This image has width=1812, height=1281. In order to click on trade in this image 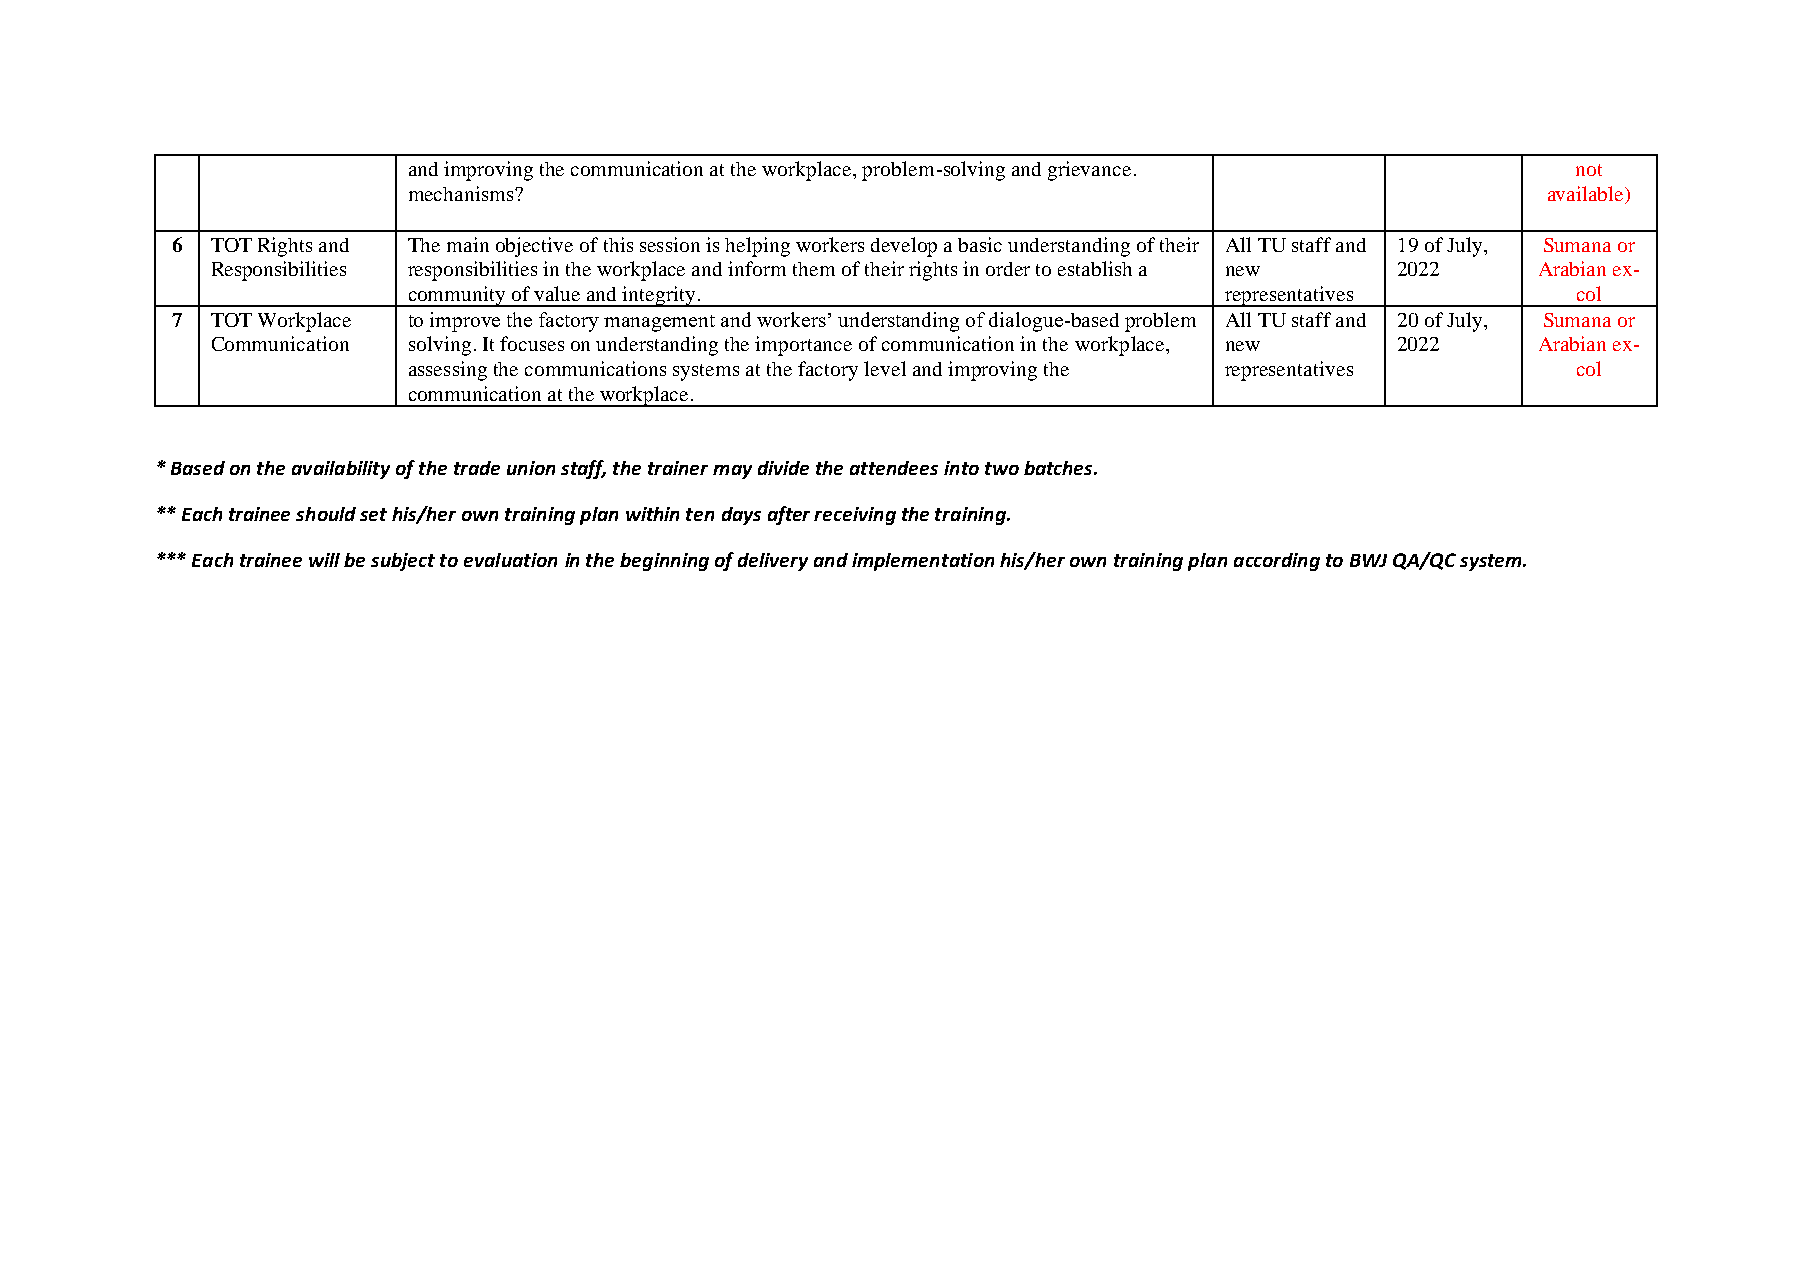, I will do `click(477, 468)`.
